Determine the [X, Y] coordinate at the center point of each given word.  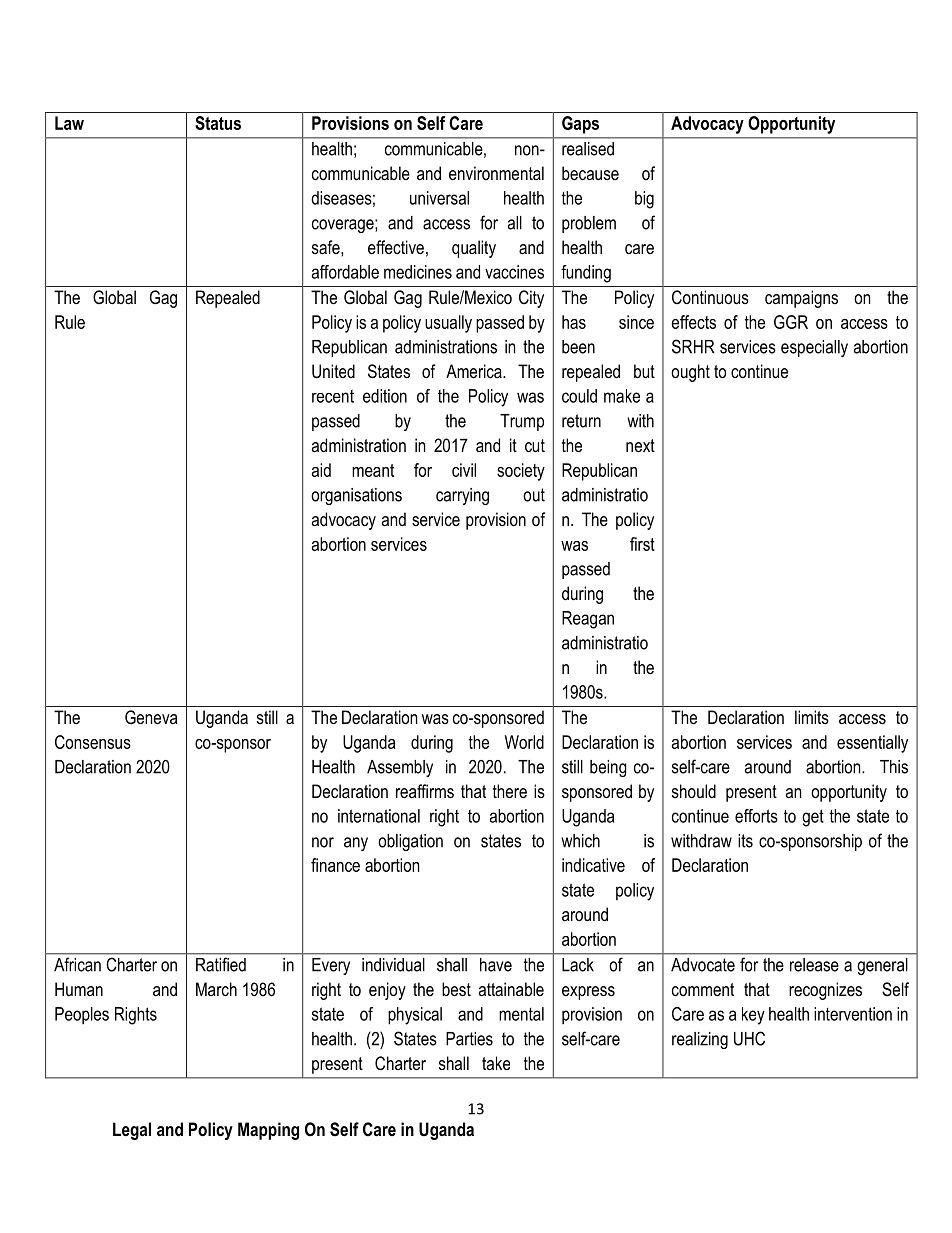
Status [218, 123]
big [644, 200]
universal [439, 198]
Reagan [588, 620]
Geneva [151, 717]
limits [812, 717]
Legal [132, 1131]
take [496, 1063]
